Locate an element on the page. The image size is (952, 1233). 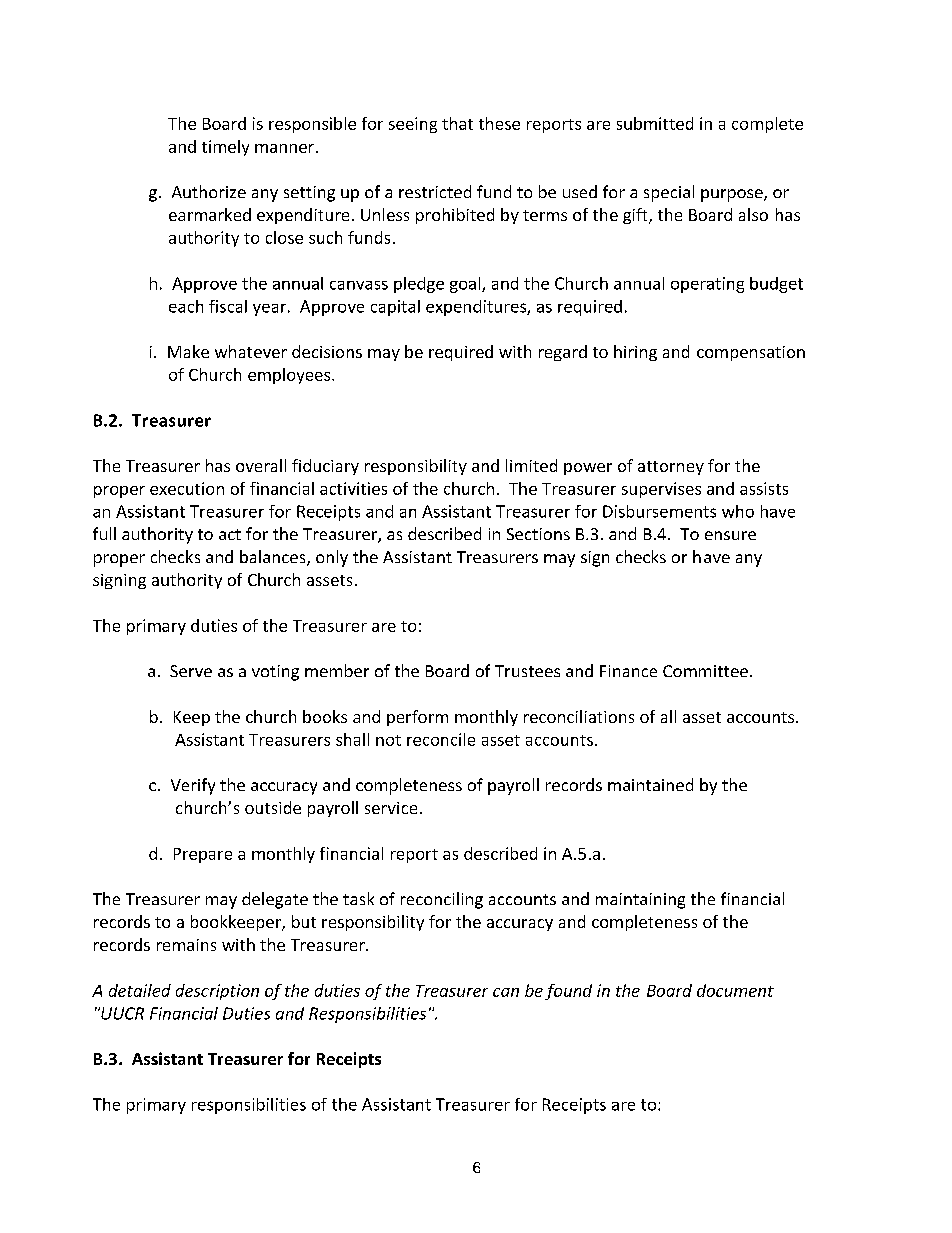
limited is located at coordinates (531, 465).
